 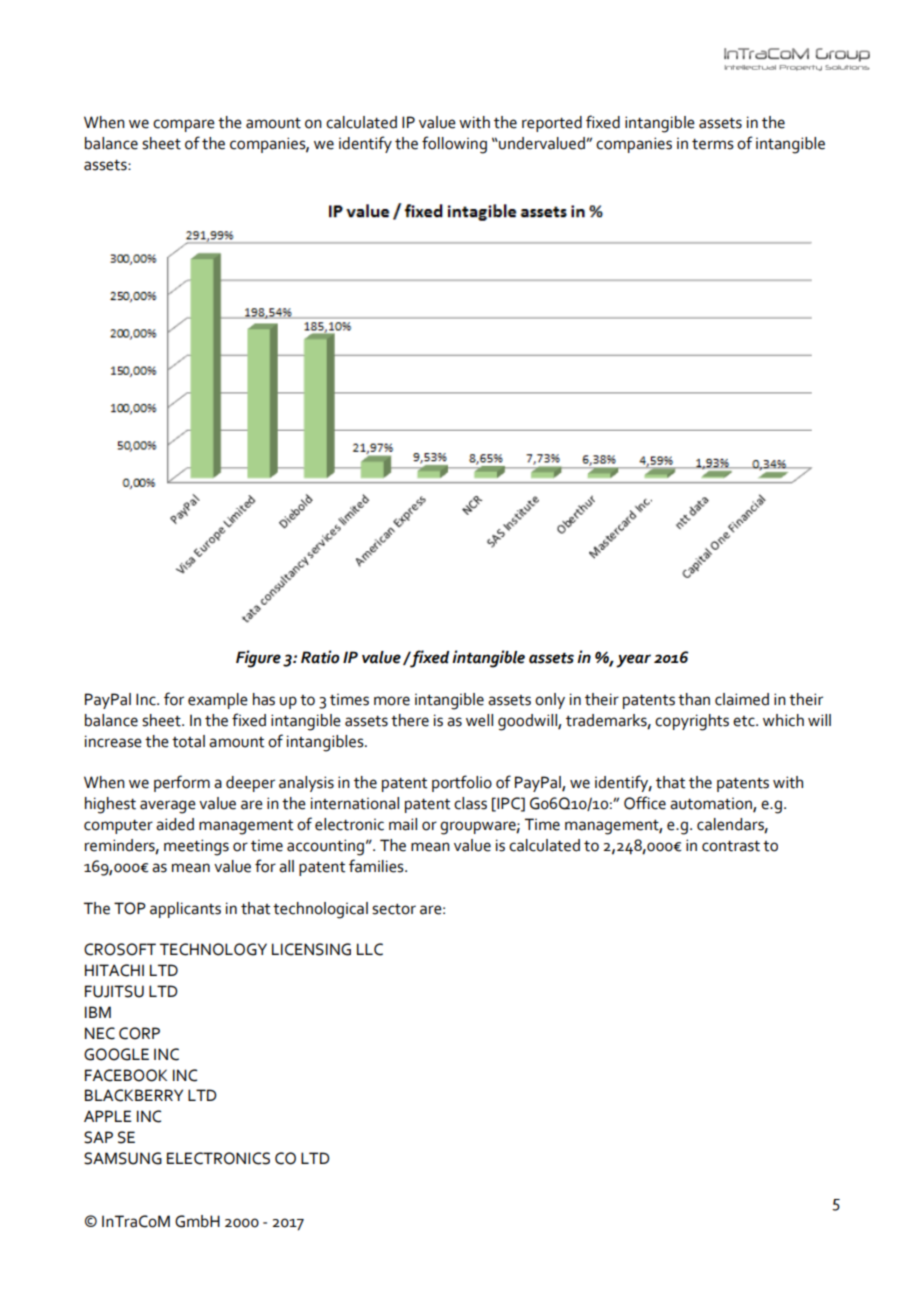 What do you see at coordinates (168, 807) in the page?
I see `average` at bounding box center [168, 807].
